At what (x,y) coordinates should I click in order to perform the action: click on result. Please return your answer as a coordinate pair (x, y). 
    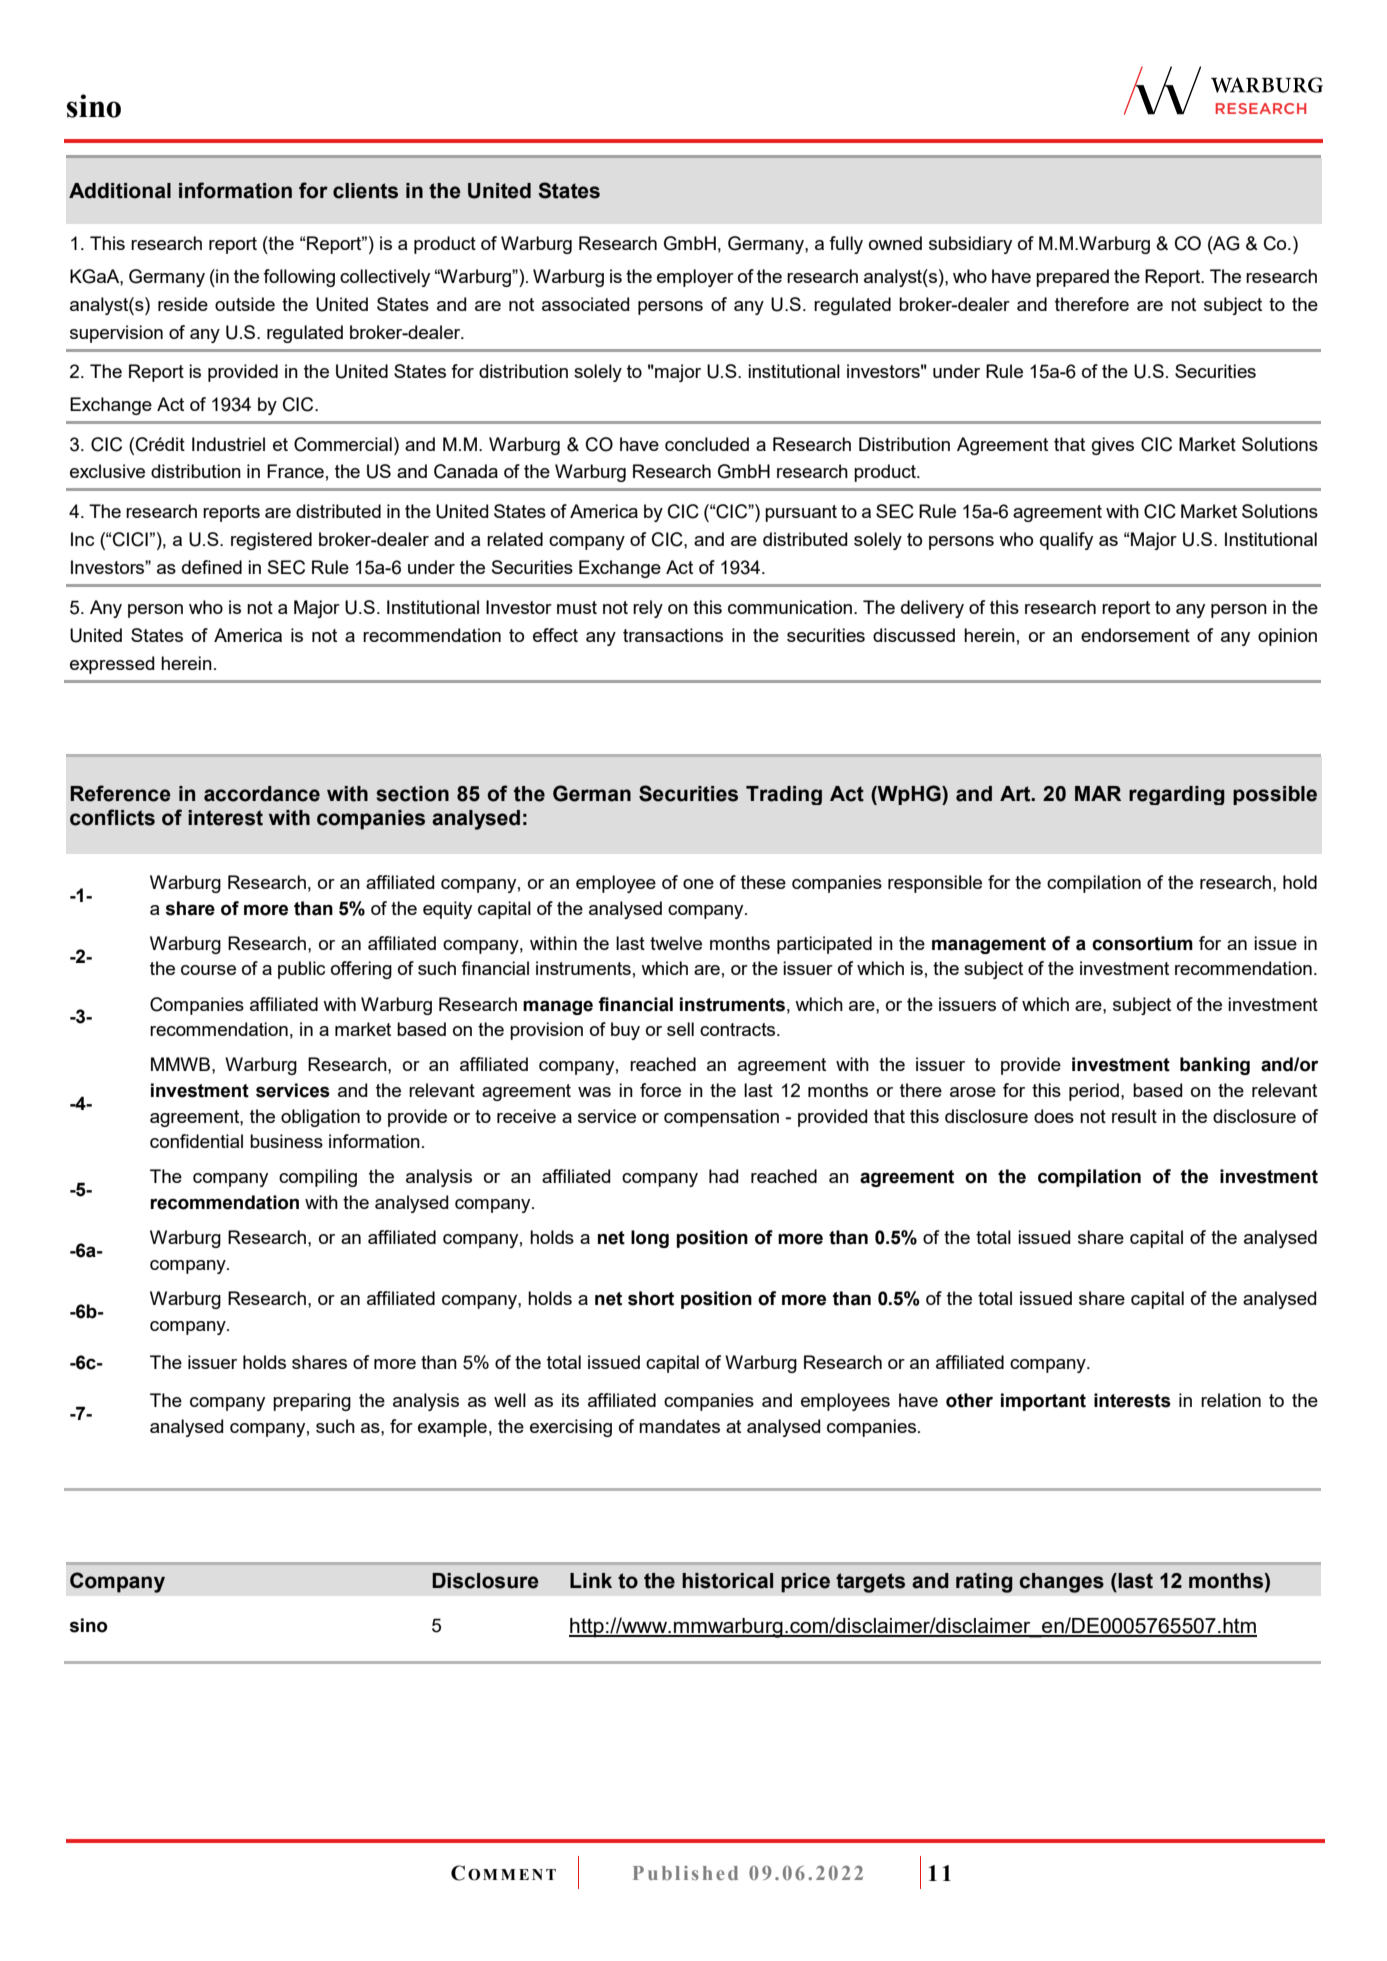
    Looking at the image, I should click on (1134, 1116).
